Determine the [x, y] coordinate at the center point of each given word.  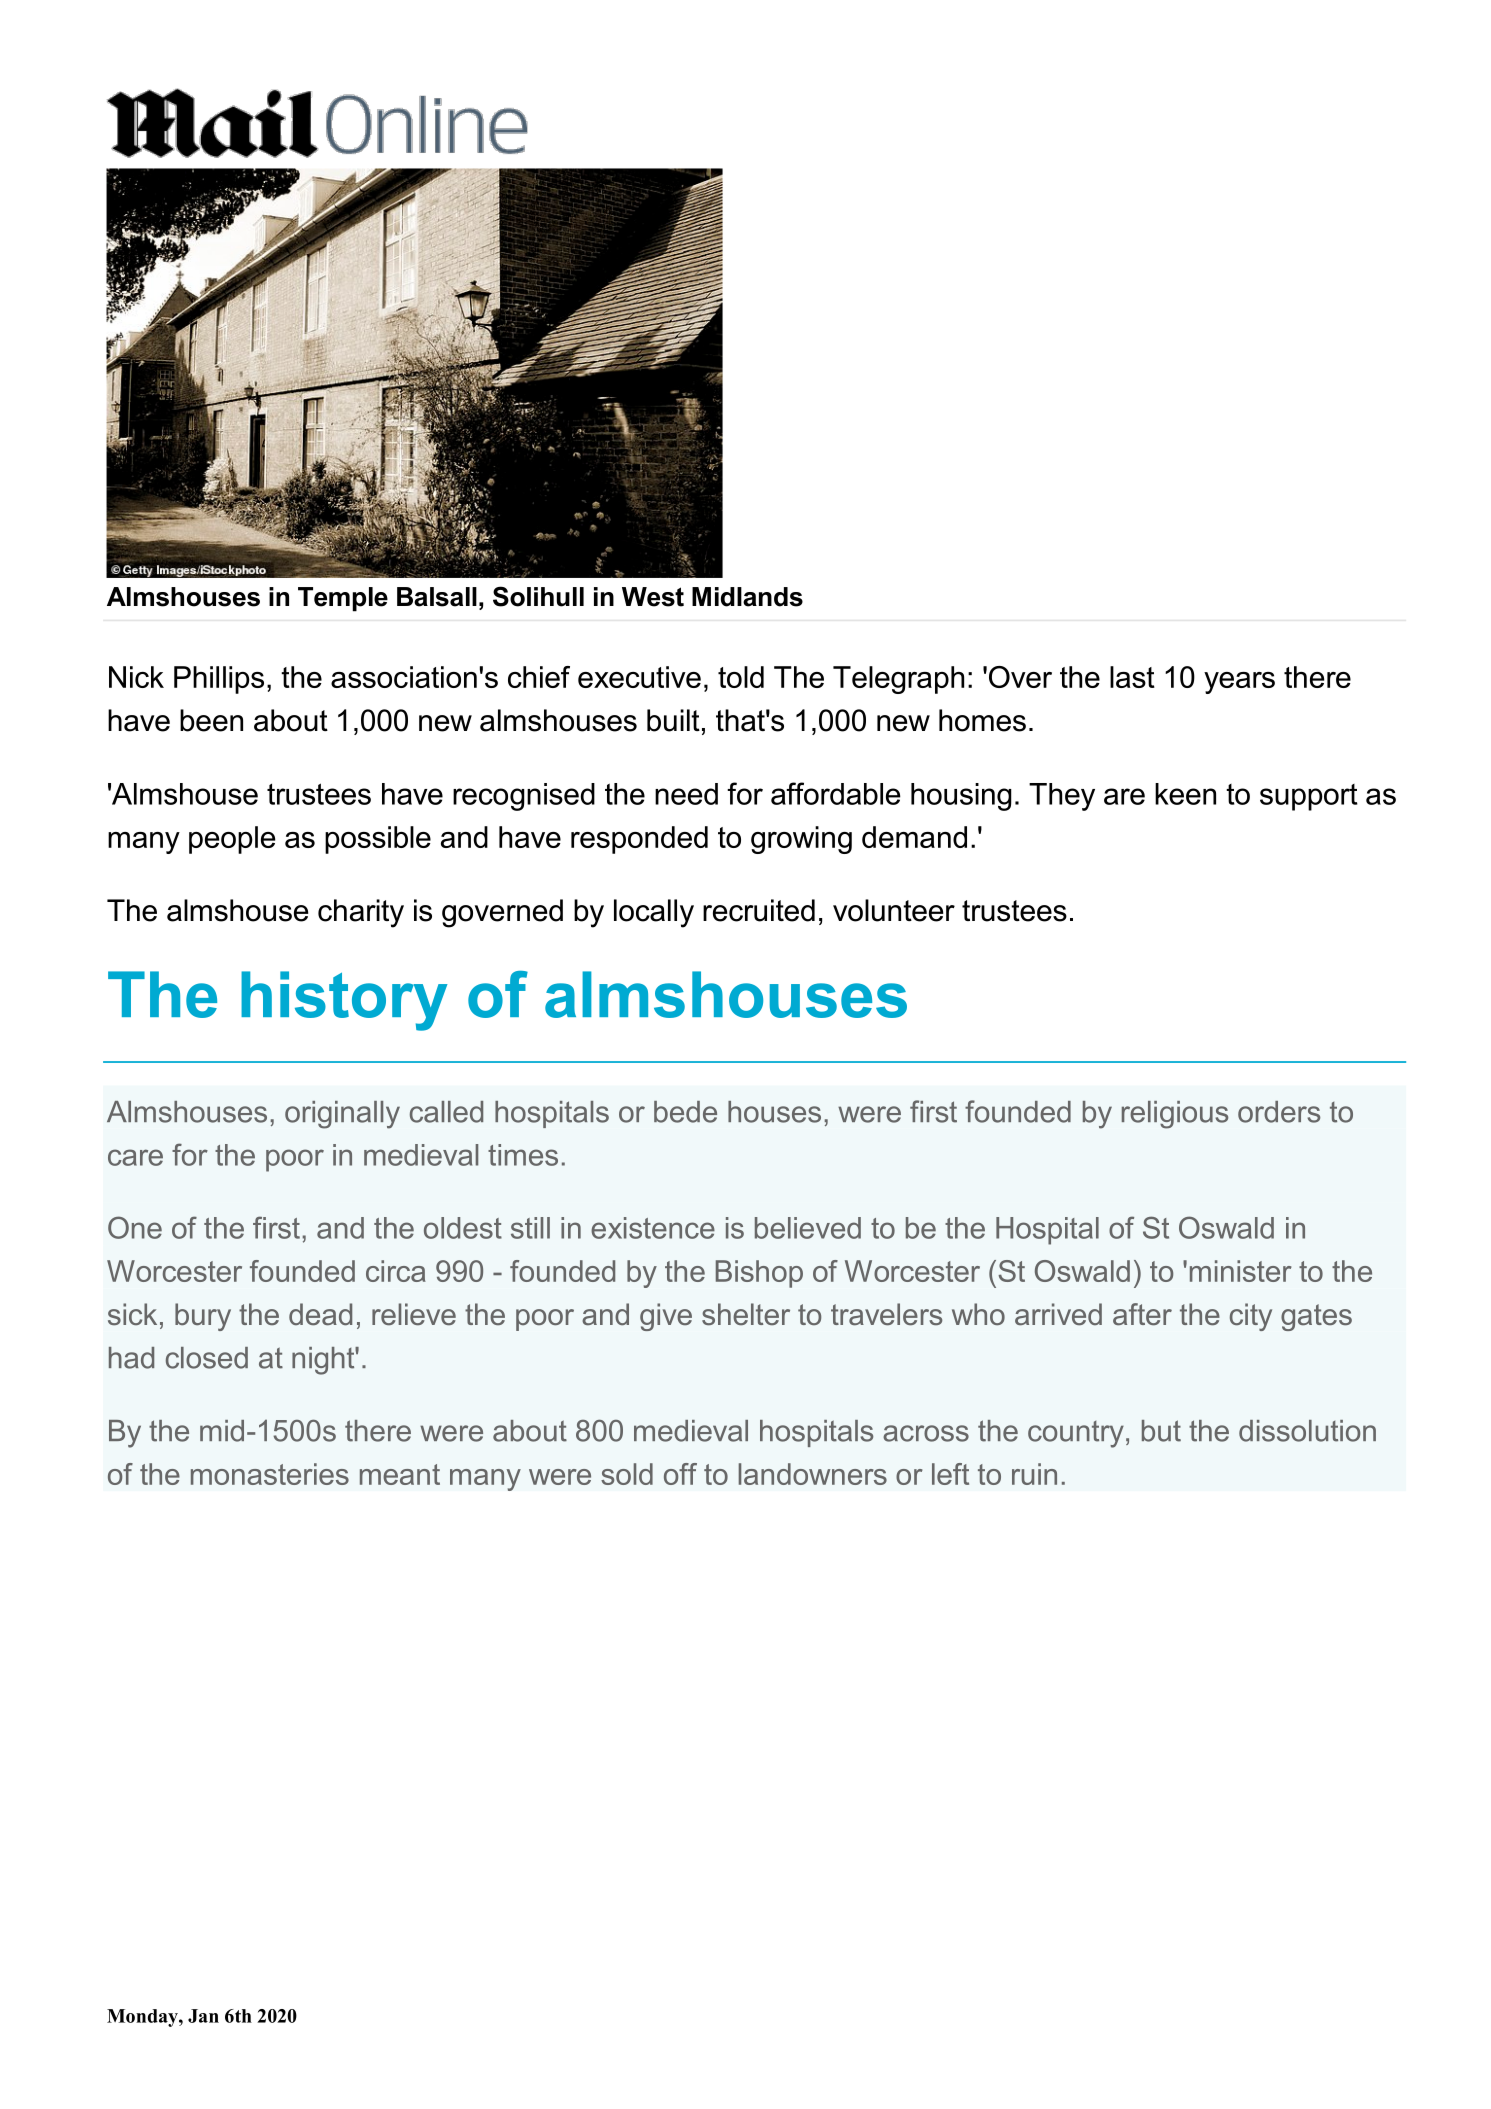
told [741, 677]
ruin [1034, 1474]
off [680, 1474]
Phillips [219, 680]
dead [320, 1314]
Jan [203, 2016]
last [1132, 677]
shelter [746, 1314]
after [1142, 1314]
